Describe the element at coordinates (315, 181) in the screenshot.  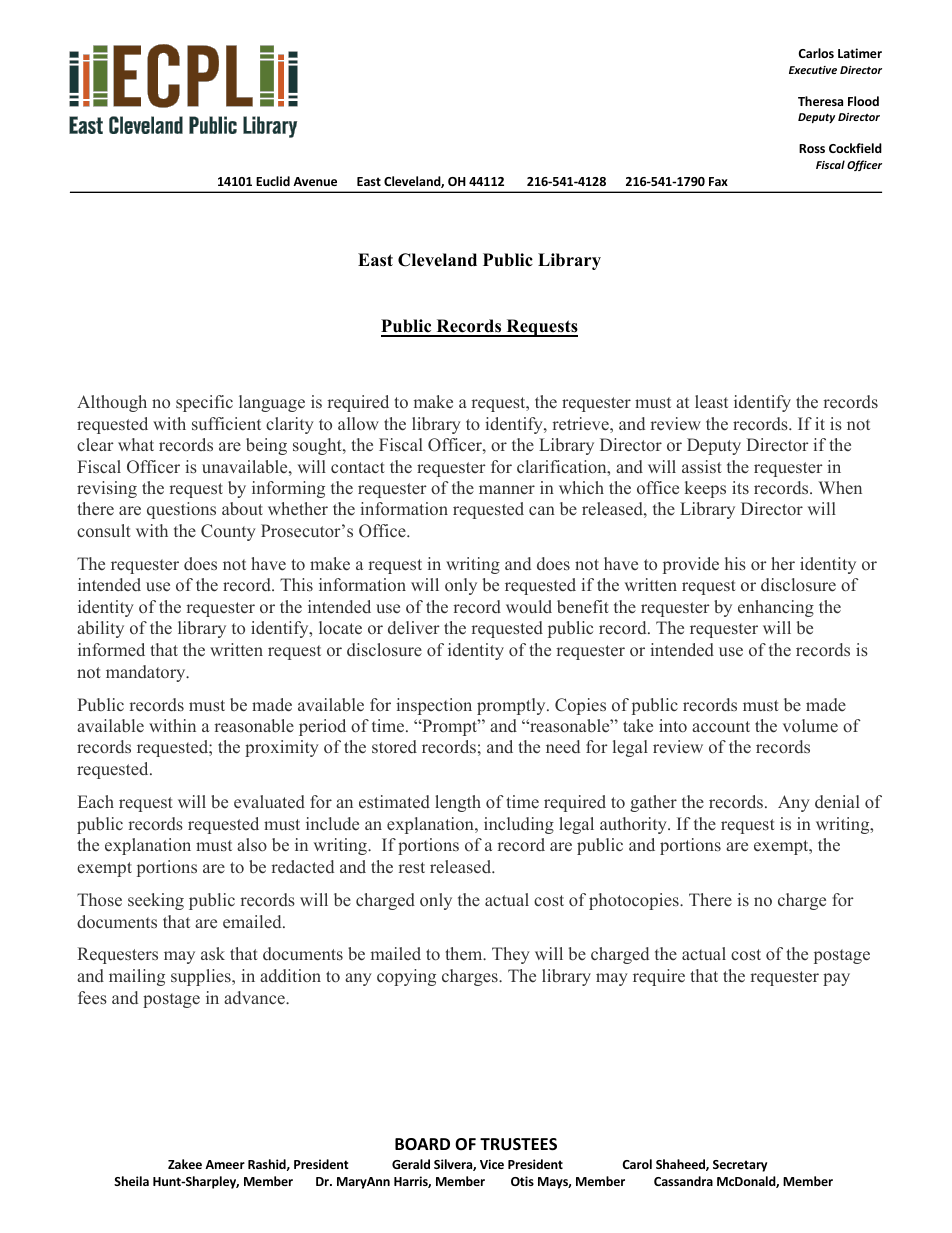
I see `Avenue` at that location.
